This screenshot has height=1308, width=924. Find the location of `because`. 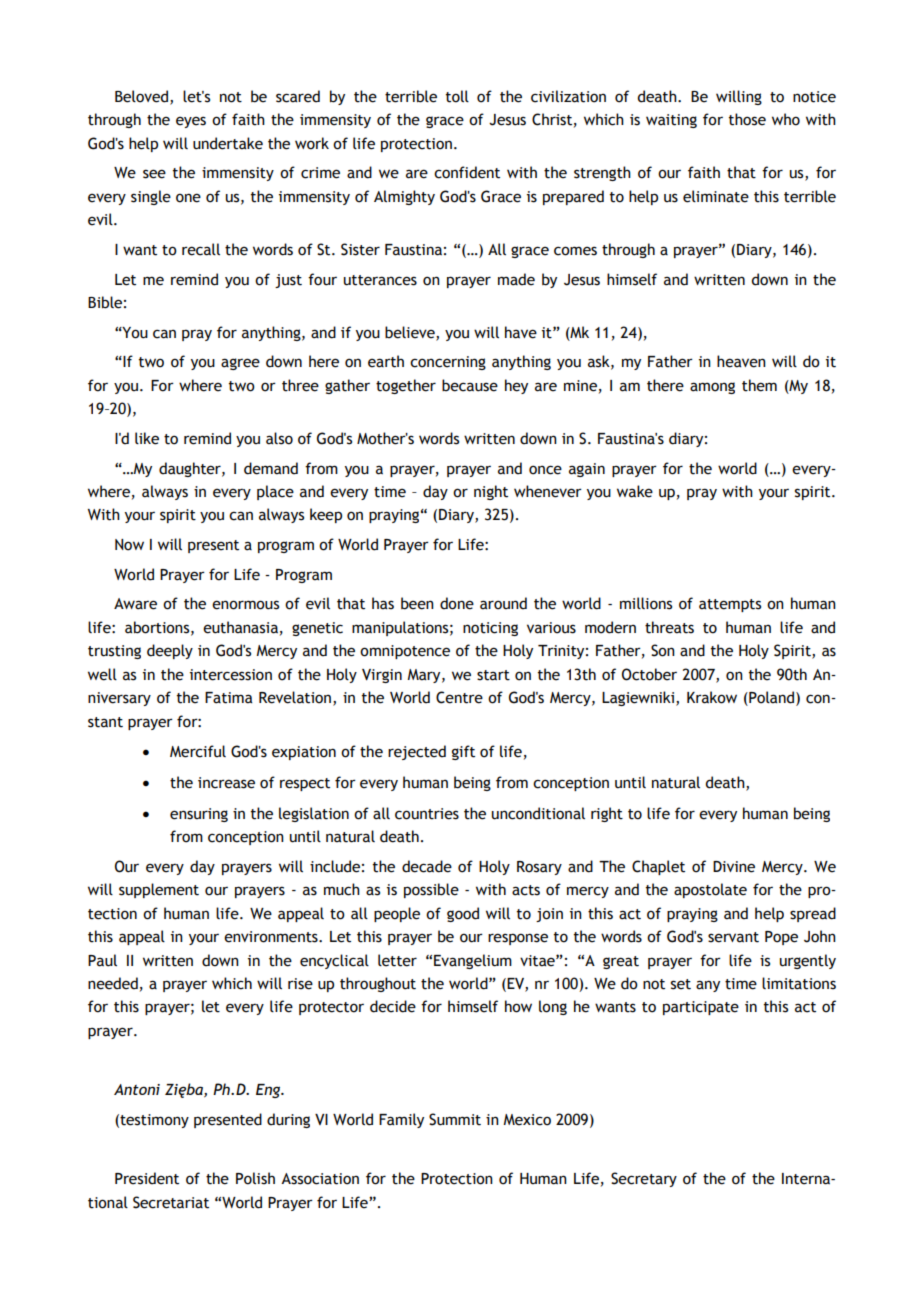

because is located at coordinates (470, 385).
